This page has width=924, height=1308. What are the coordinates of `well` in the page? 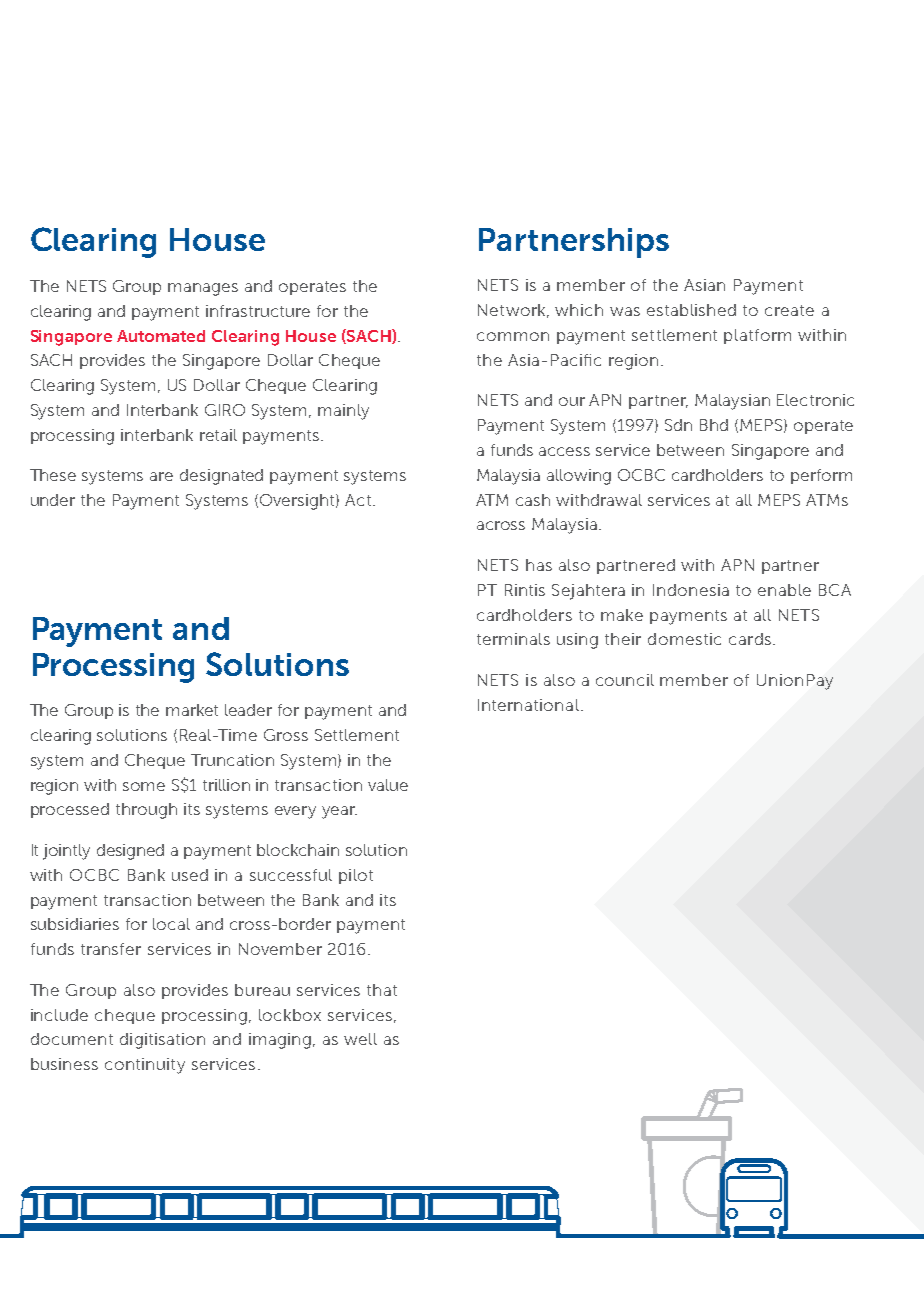 It's located at (360, 1039).
